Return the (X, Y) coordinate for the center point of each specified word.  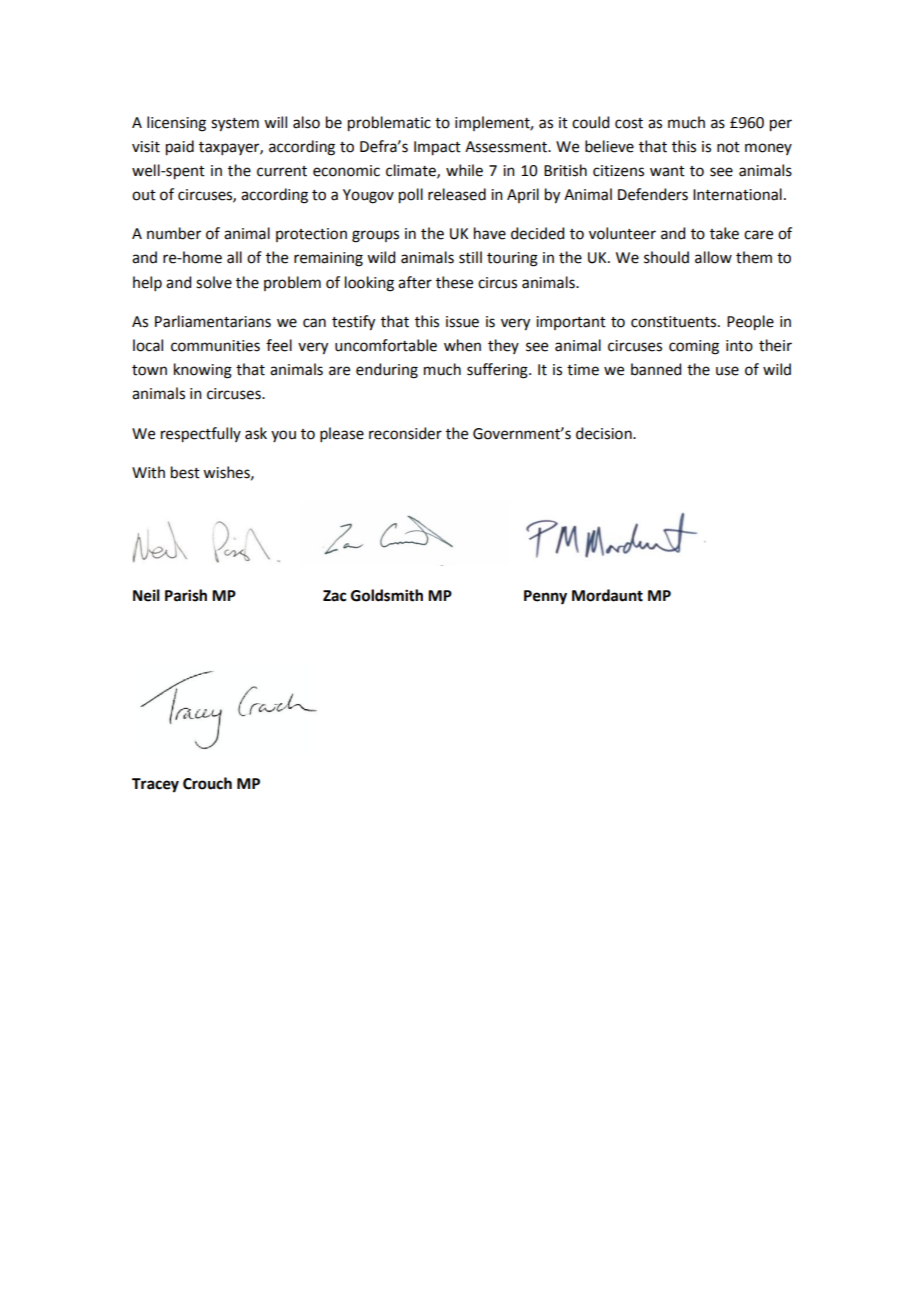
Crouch (207, 783)
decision (605, 433)
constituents (675, 322)
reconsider (405, 433)
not (728, 147)
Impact (437, 148)
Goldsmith (387, 595)
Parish (186, 595)
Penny (545, 597)
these (454, 282)
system (235, 125)
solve (214, 282)
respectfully (201, 435)
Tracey (155, 785)
